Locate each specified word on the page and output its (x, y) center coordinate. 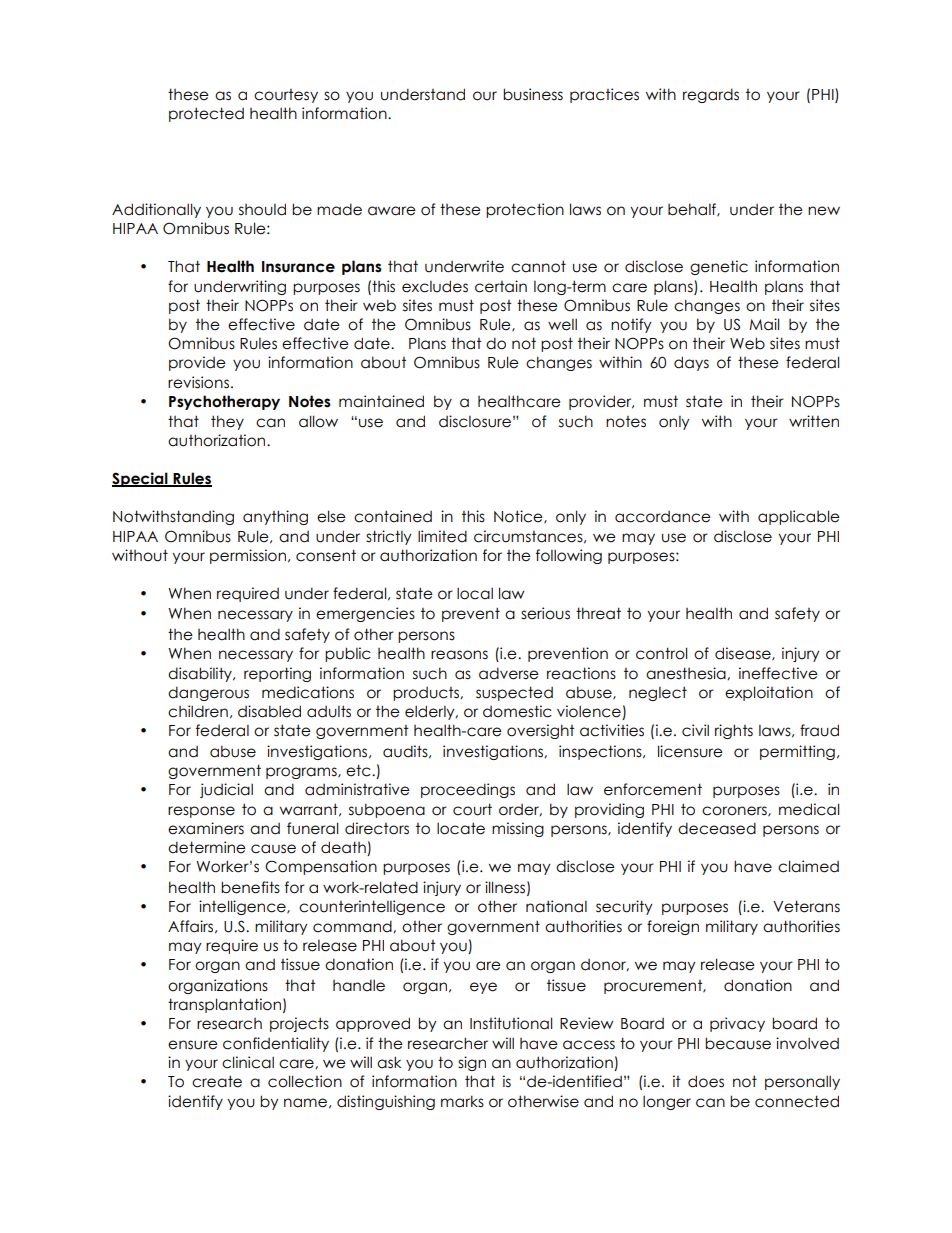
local (475, 593)
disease (744, 654)
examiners (206, 828)
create (217, 1081)
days (691, 363)
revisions (198, 382)
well (562, 324)
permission (248, 556)
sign (472, 1063)
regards (711, 95)
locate (461, 828)
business (533, 94)
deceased (717, 828)
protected (206, 114)
